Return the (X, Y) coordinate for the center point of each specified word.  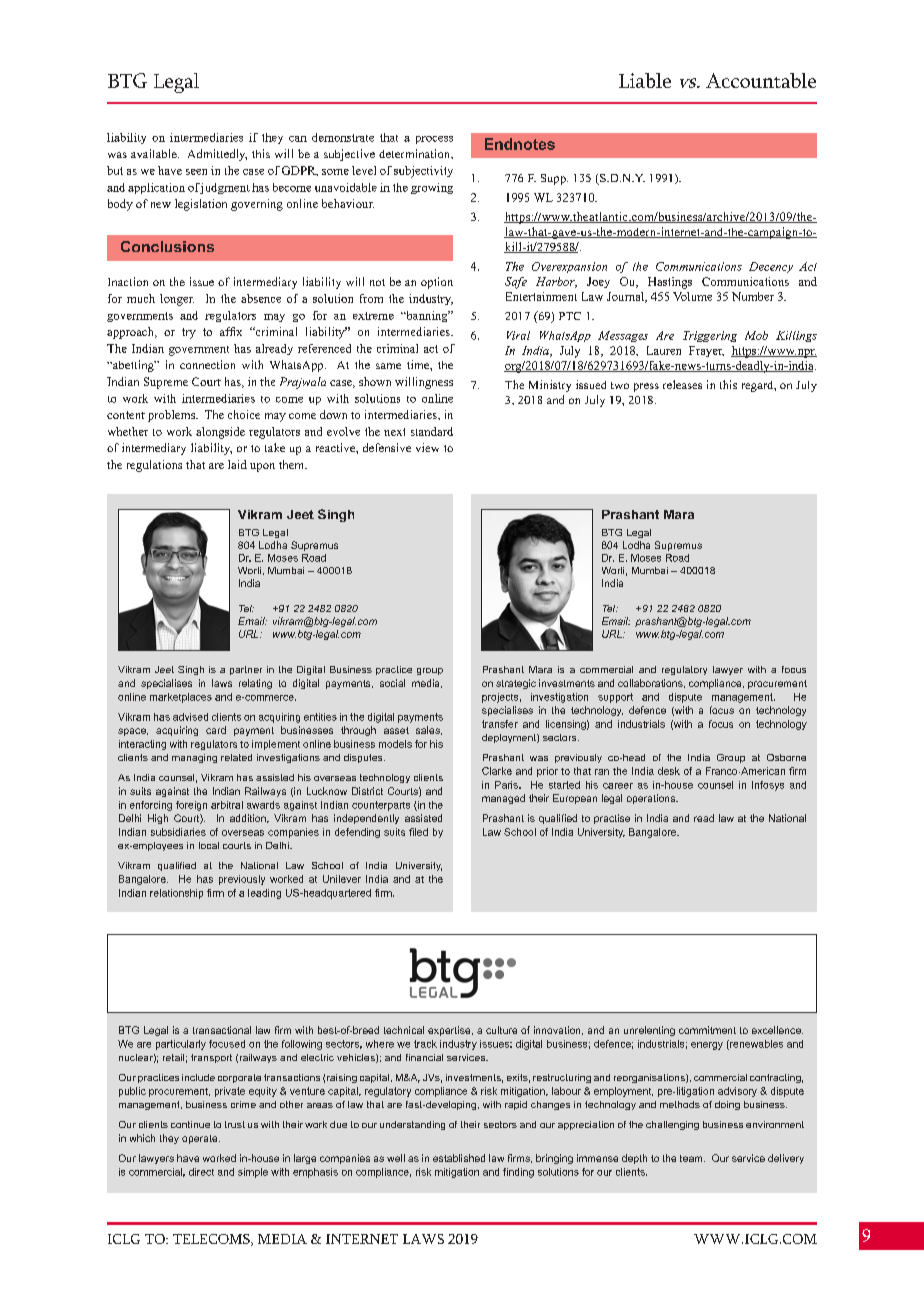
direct (201, 1172)
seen (196, 172)
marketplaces (181, 698)
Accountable (761, 80)
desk (669, 771)
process (434, 140)
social (392, 683)
